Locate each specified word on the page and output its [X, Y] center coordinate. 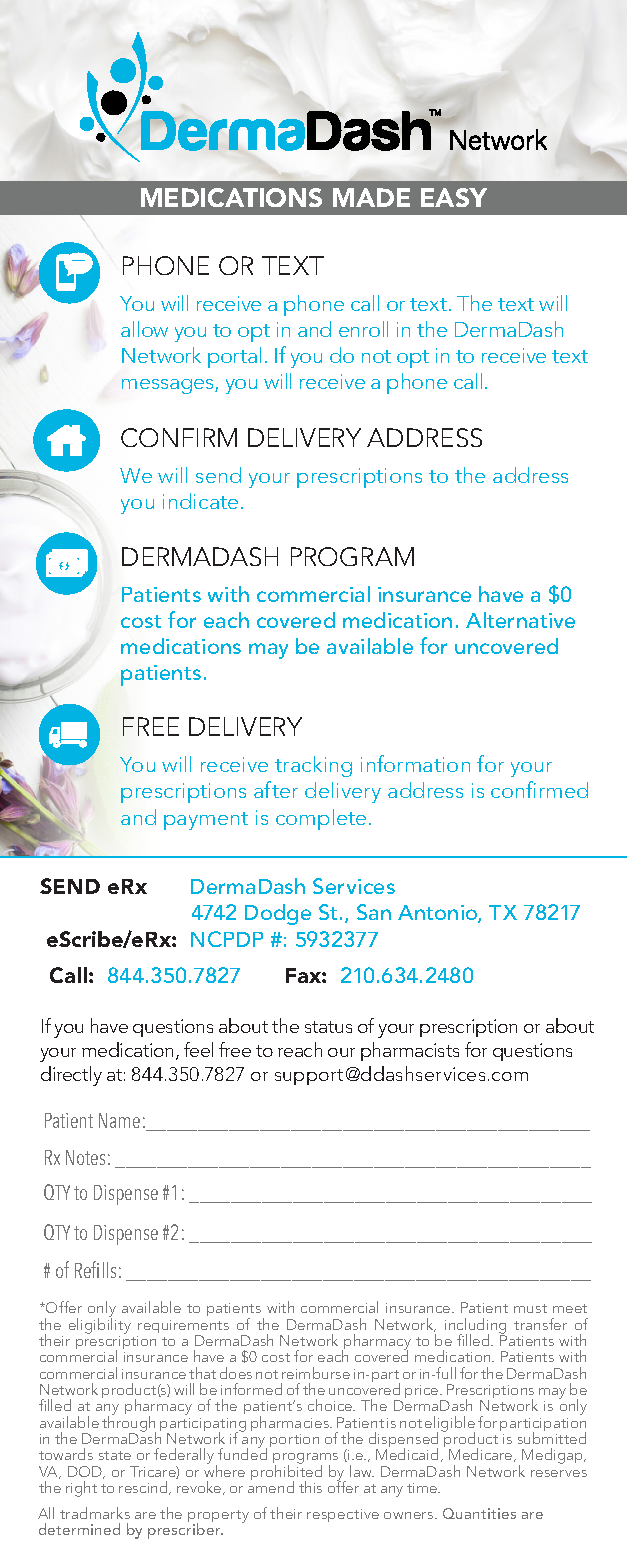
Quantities [479, 1513]
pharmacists [410, 1051]
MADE [371, 197]
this [310, 1487]
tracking [313, 766]
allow [144, 329]
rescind [144, 1488]
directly [71, 1076]
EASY [454, 197]
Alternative [520, 620]
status [328, 1027]
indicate [200, 501]
